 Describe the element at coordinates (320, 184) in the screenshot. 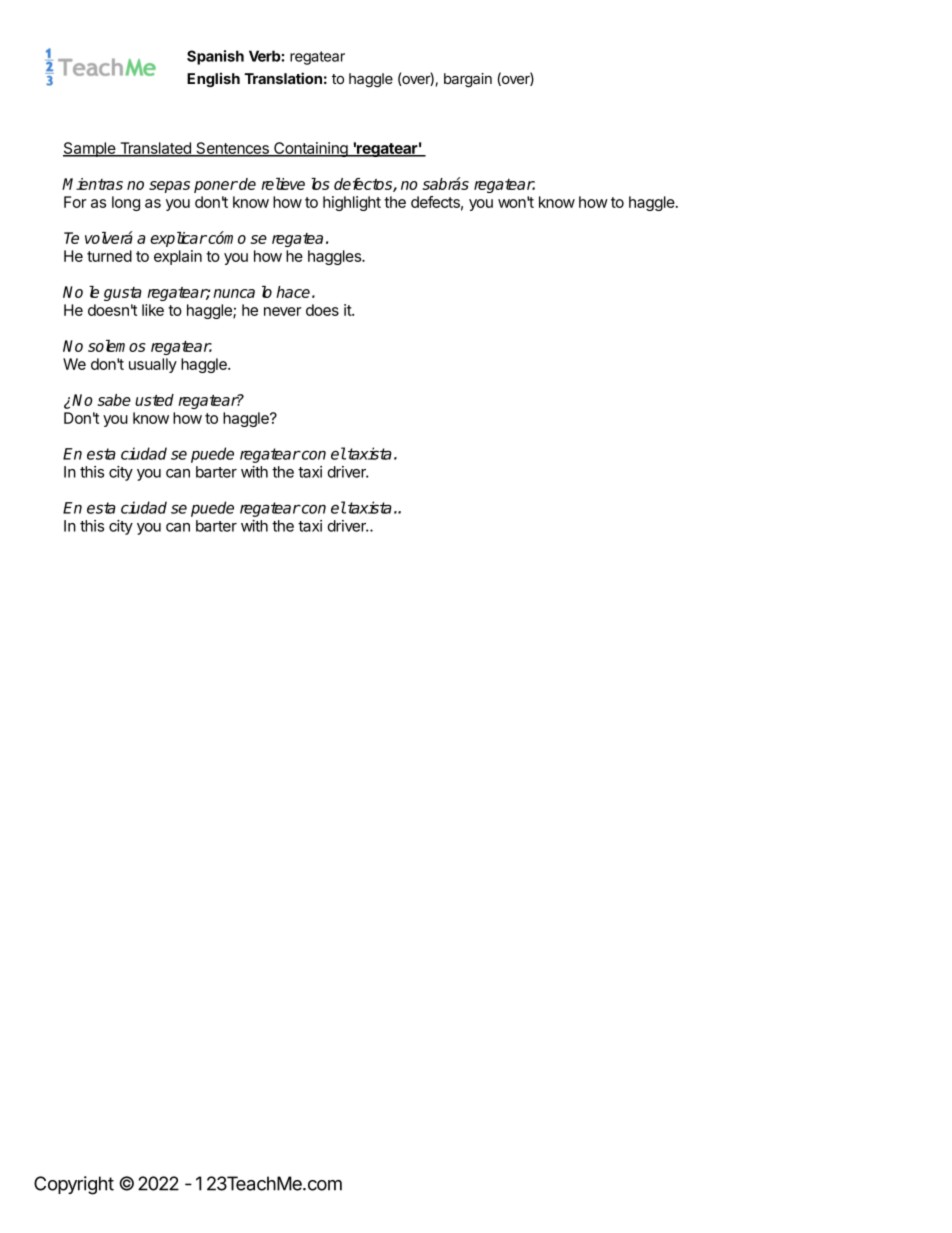

I see `los` at that location.
